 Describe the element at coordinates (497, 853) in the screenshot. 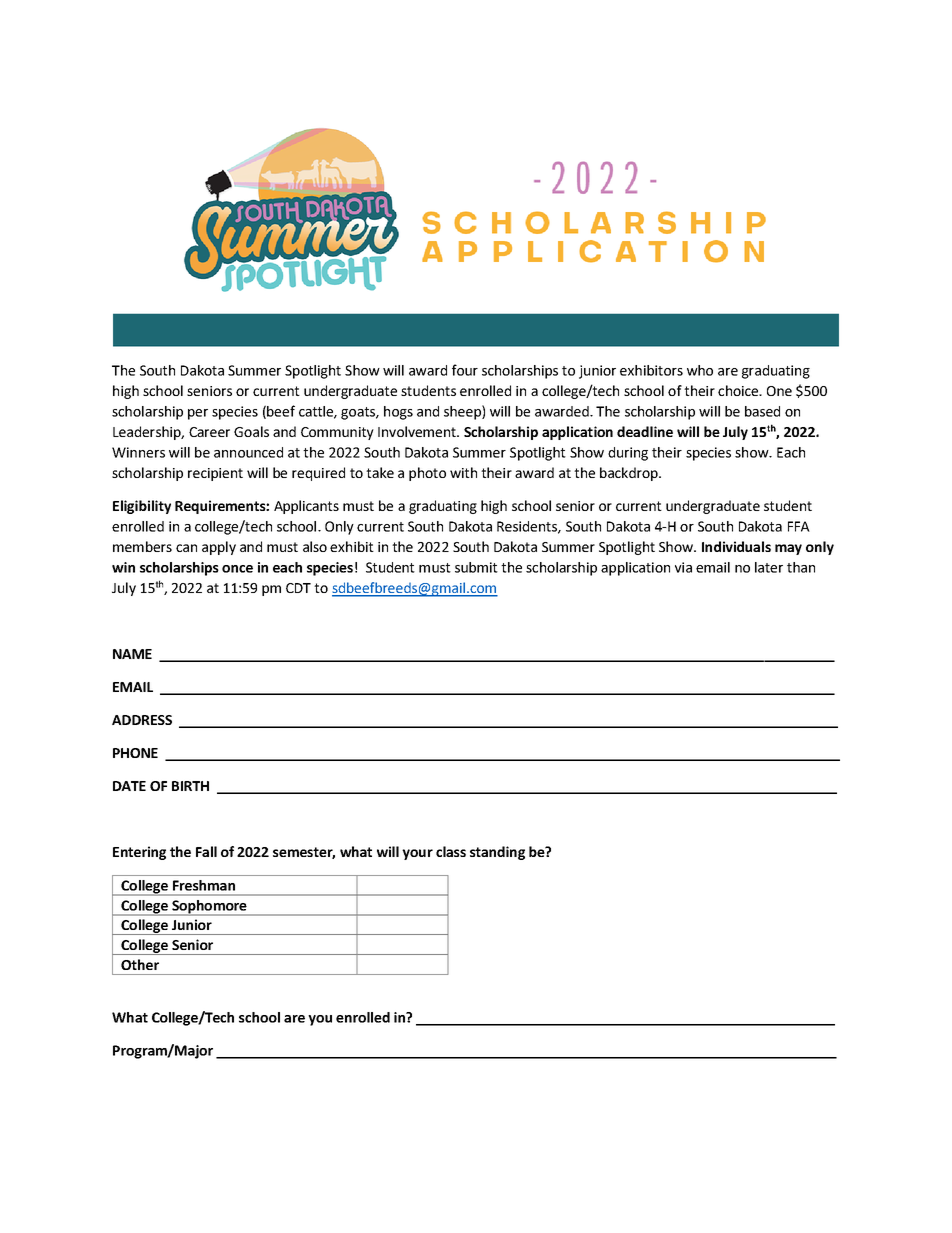

I see `standing` at that location.
